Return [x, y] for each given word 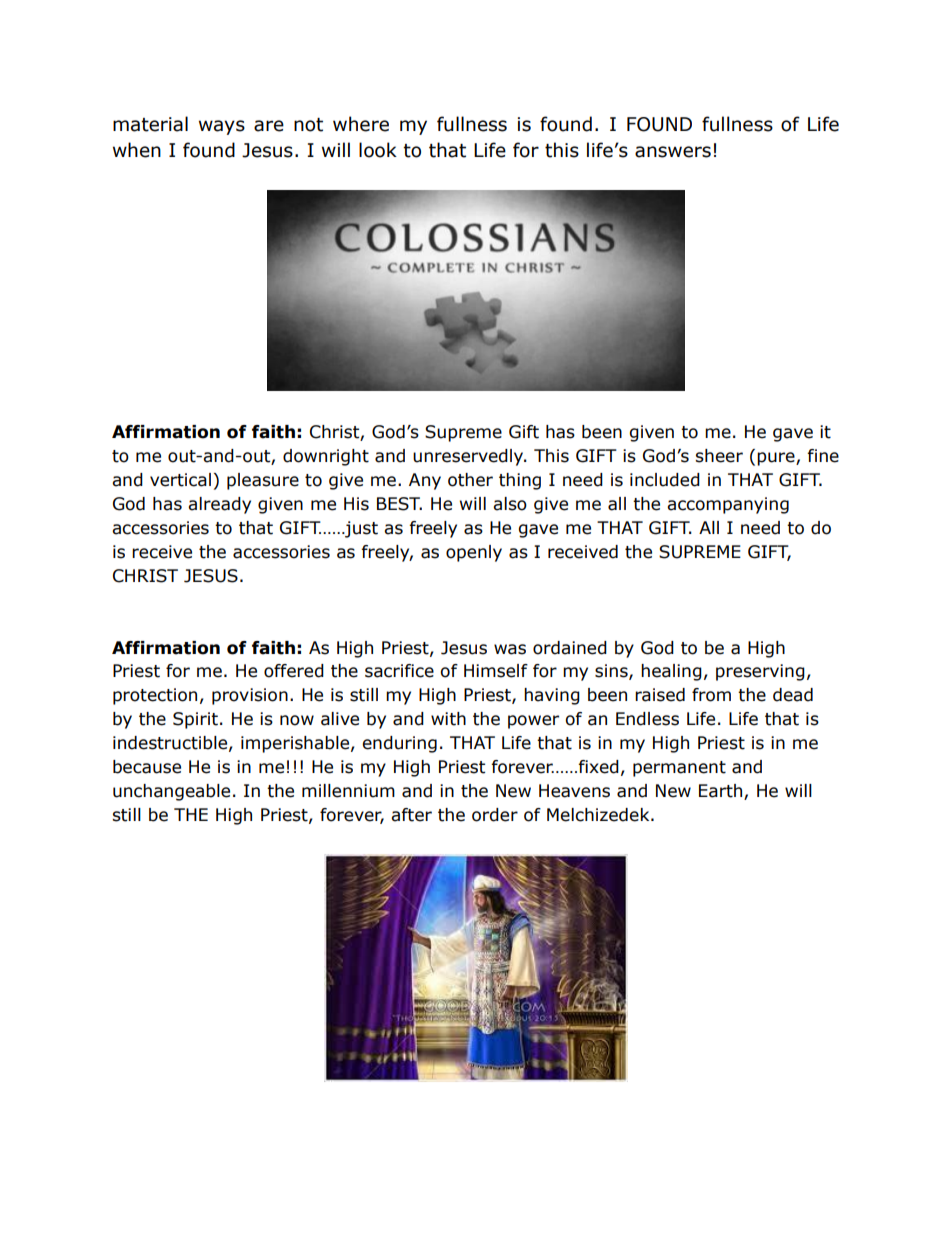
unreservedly [469, 457]
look [378, 150]
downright [326, 457]
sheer [719, 456]
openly [474, 553]
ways [222, 127]
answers [673, 152]
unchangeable [171, 792]
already [219, 505]
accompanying [728, 505]
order [495, 815]
